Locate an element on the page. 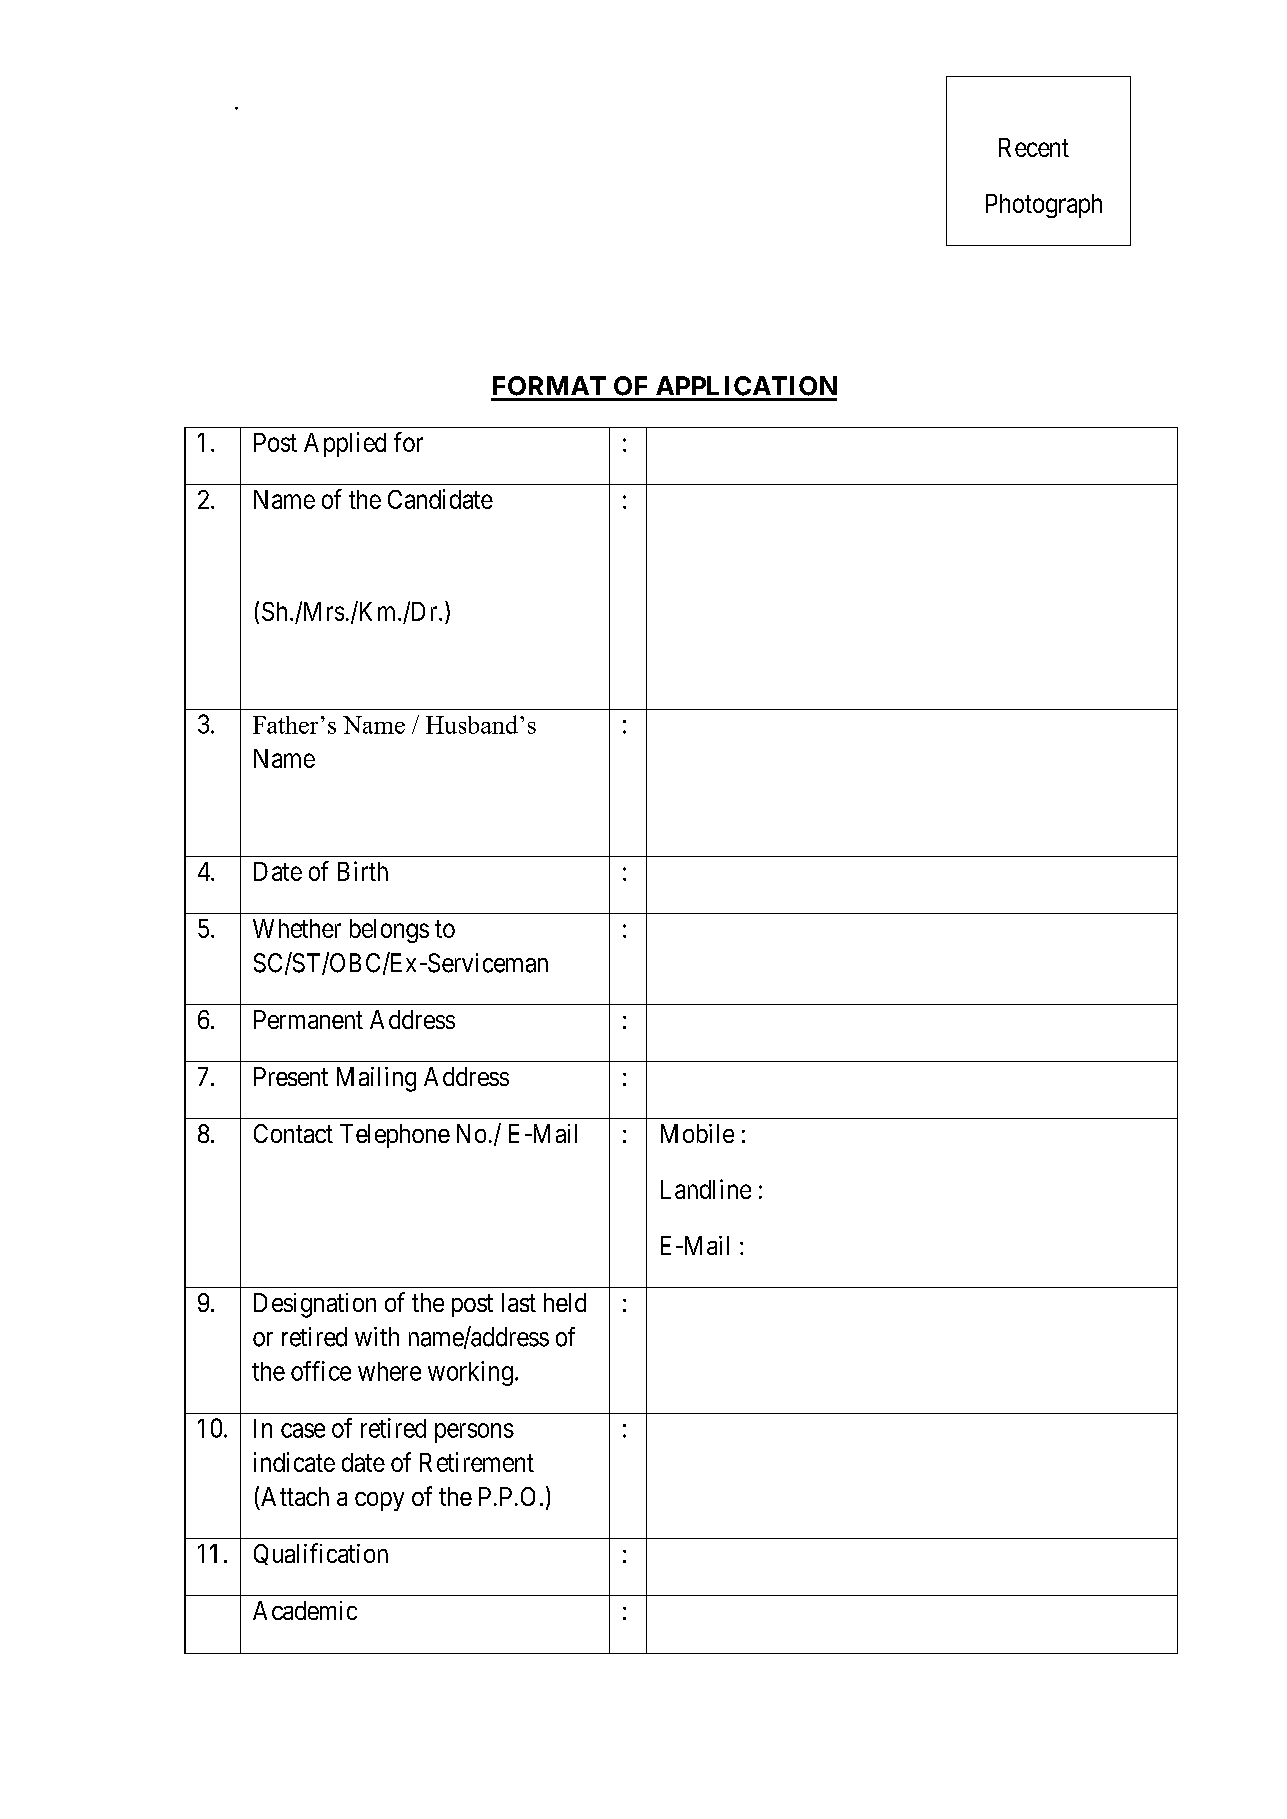  Applied is located at coordinates (345, 444).
